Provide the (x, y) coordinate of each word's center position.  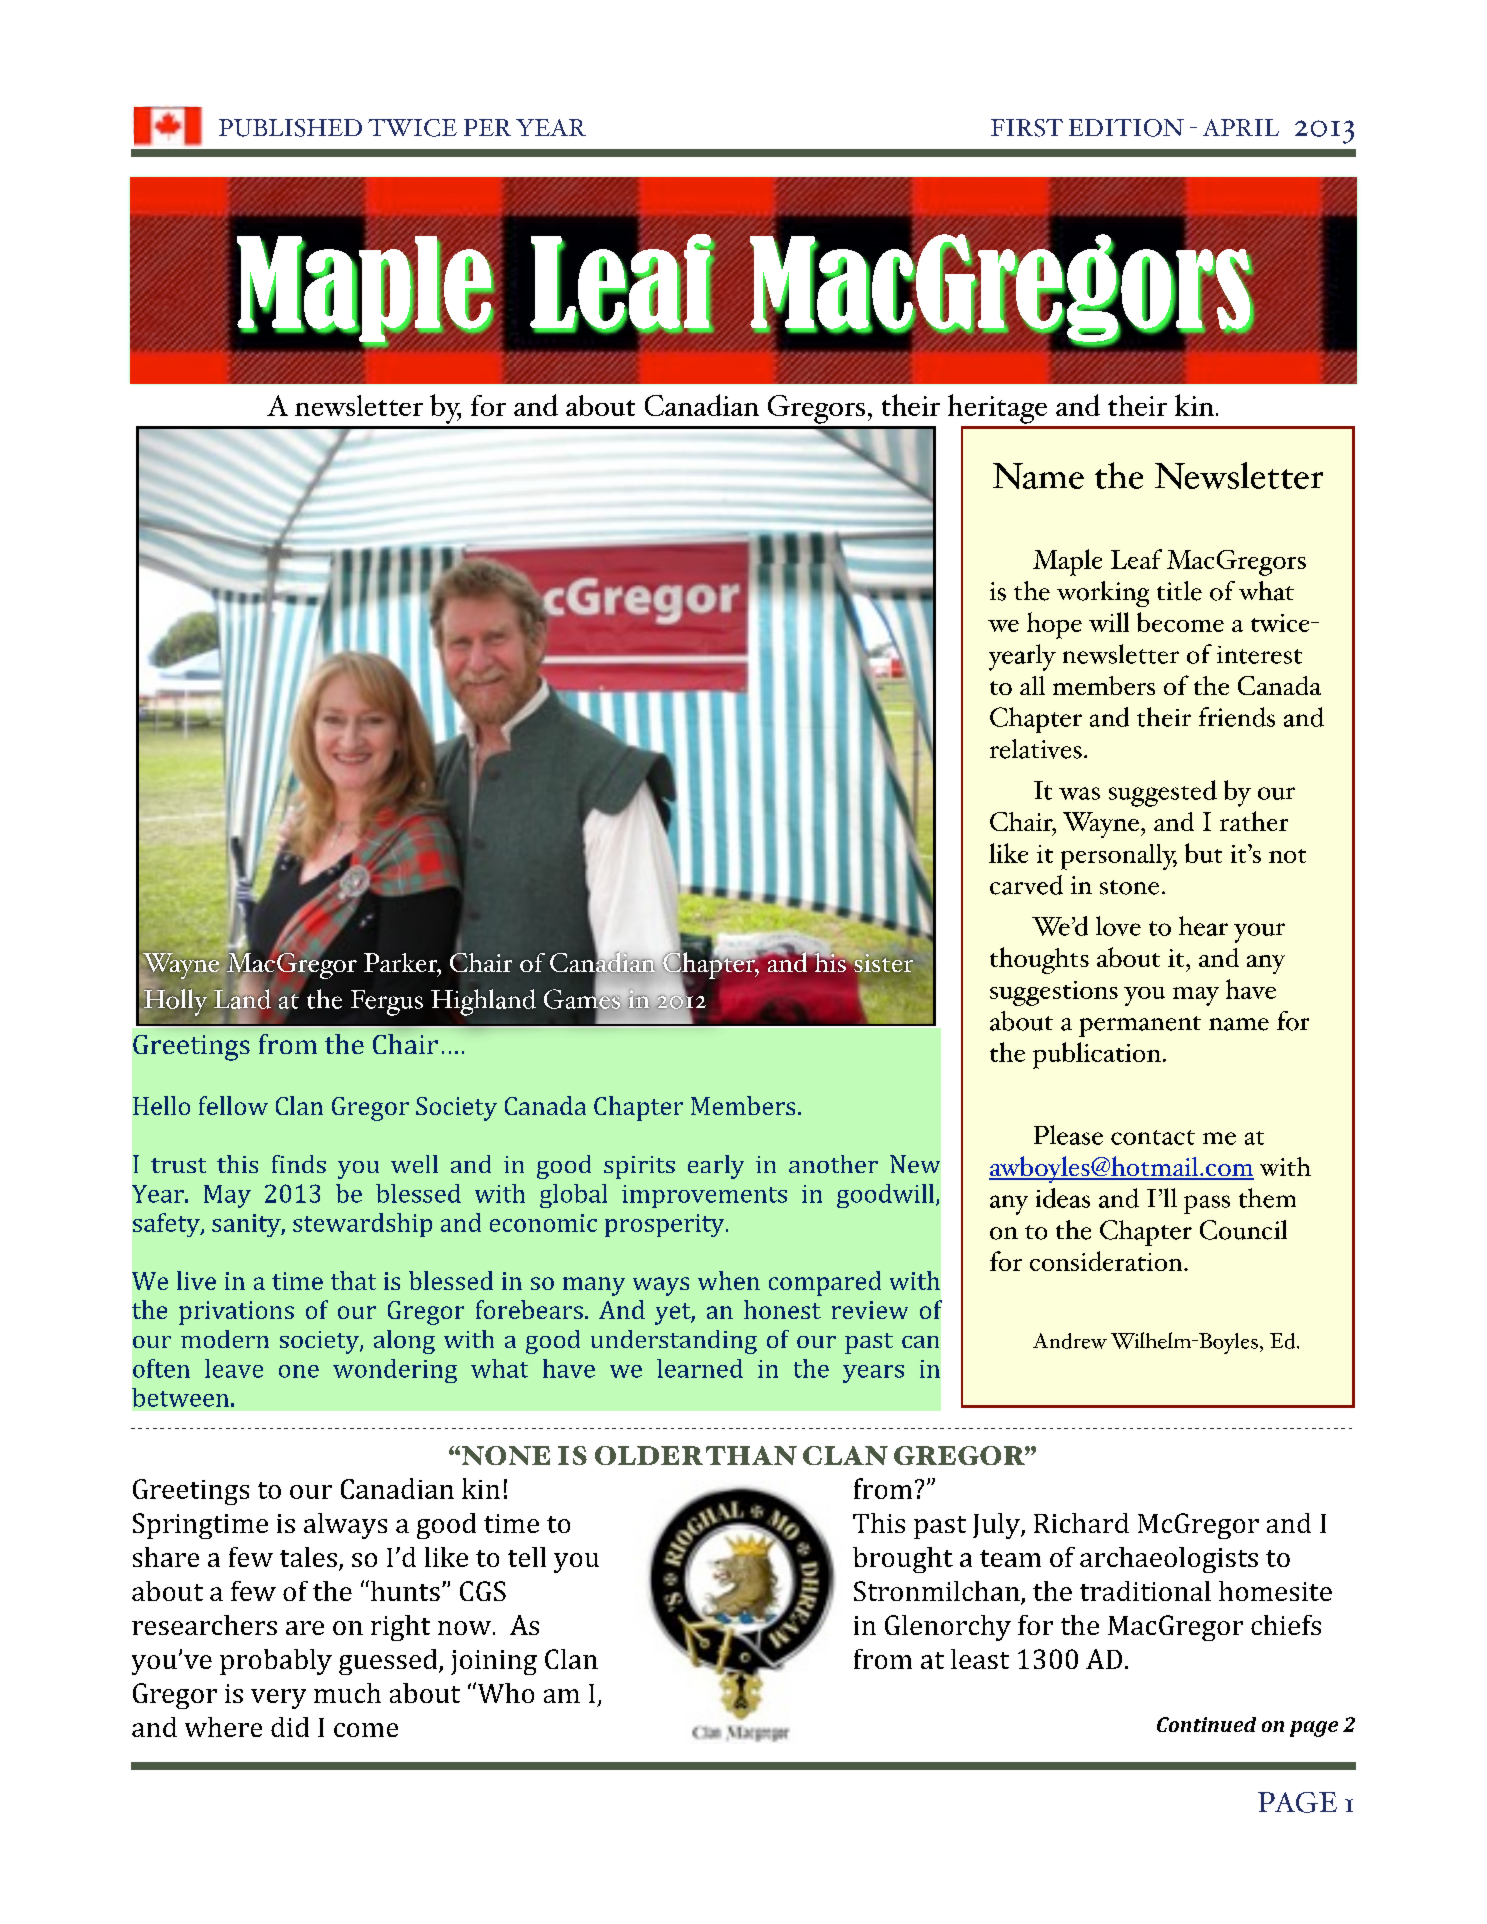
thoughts (1039, 960)
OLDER (649, 1455)
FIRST (1027, 128)
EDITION (1126, 128)
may (1196, 996)
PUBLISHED (290, 128)
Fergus (387, 1003)
